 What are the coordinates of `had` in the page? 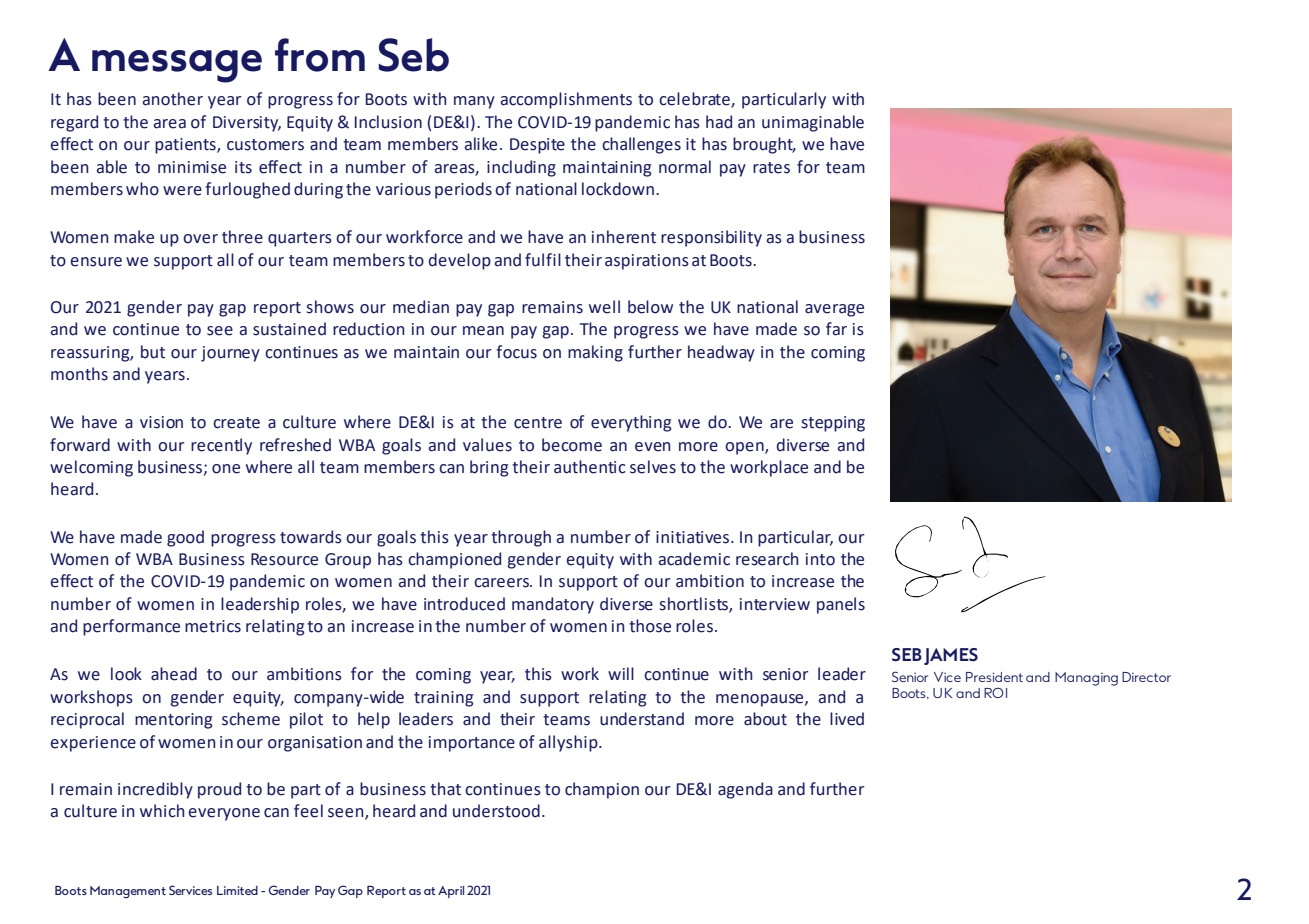 It's located at (719, 122).
